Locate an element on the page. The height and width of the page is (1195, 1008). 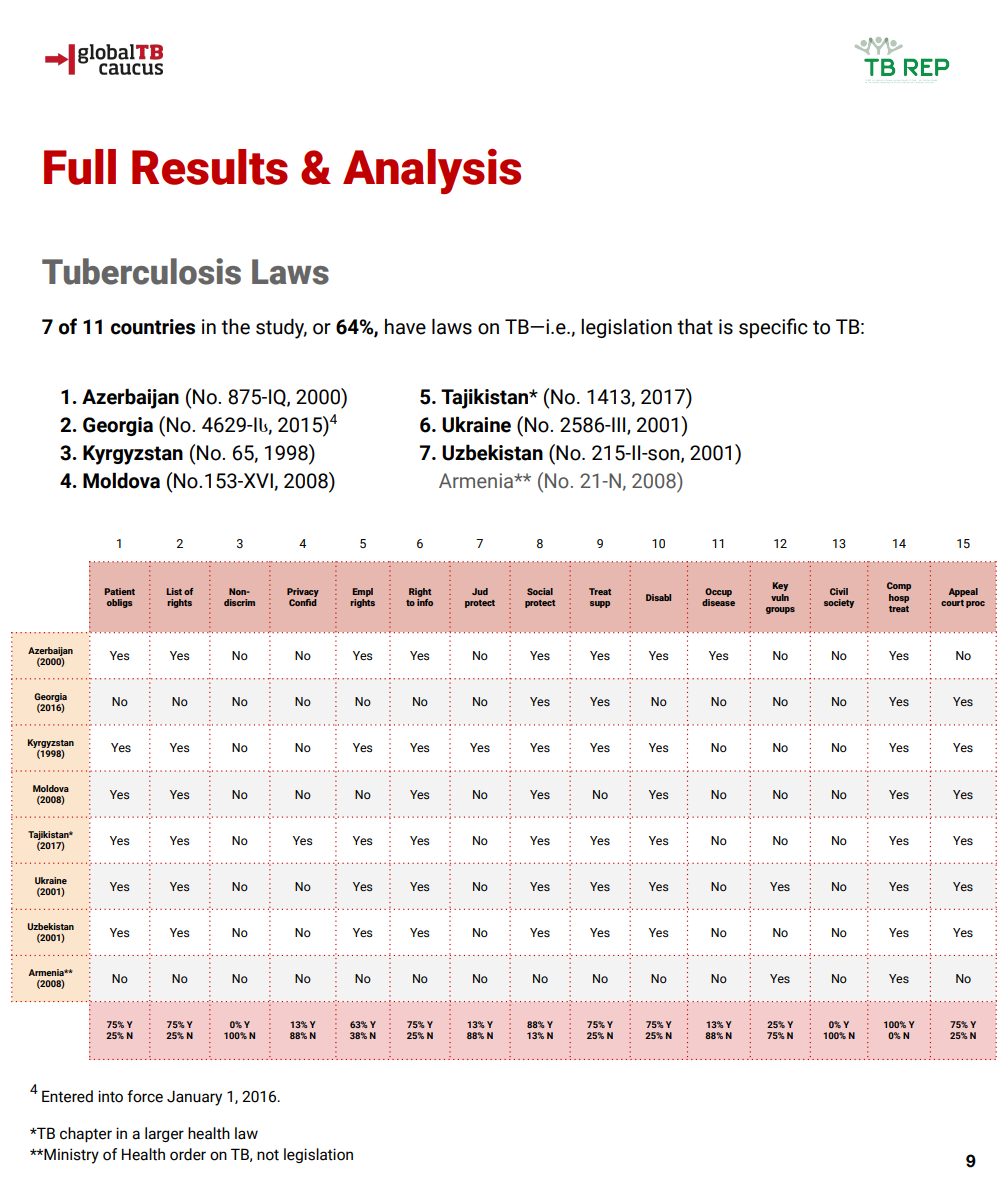
Results is located at coordinates (210, 167).
